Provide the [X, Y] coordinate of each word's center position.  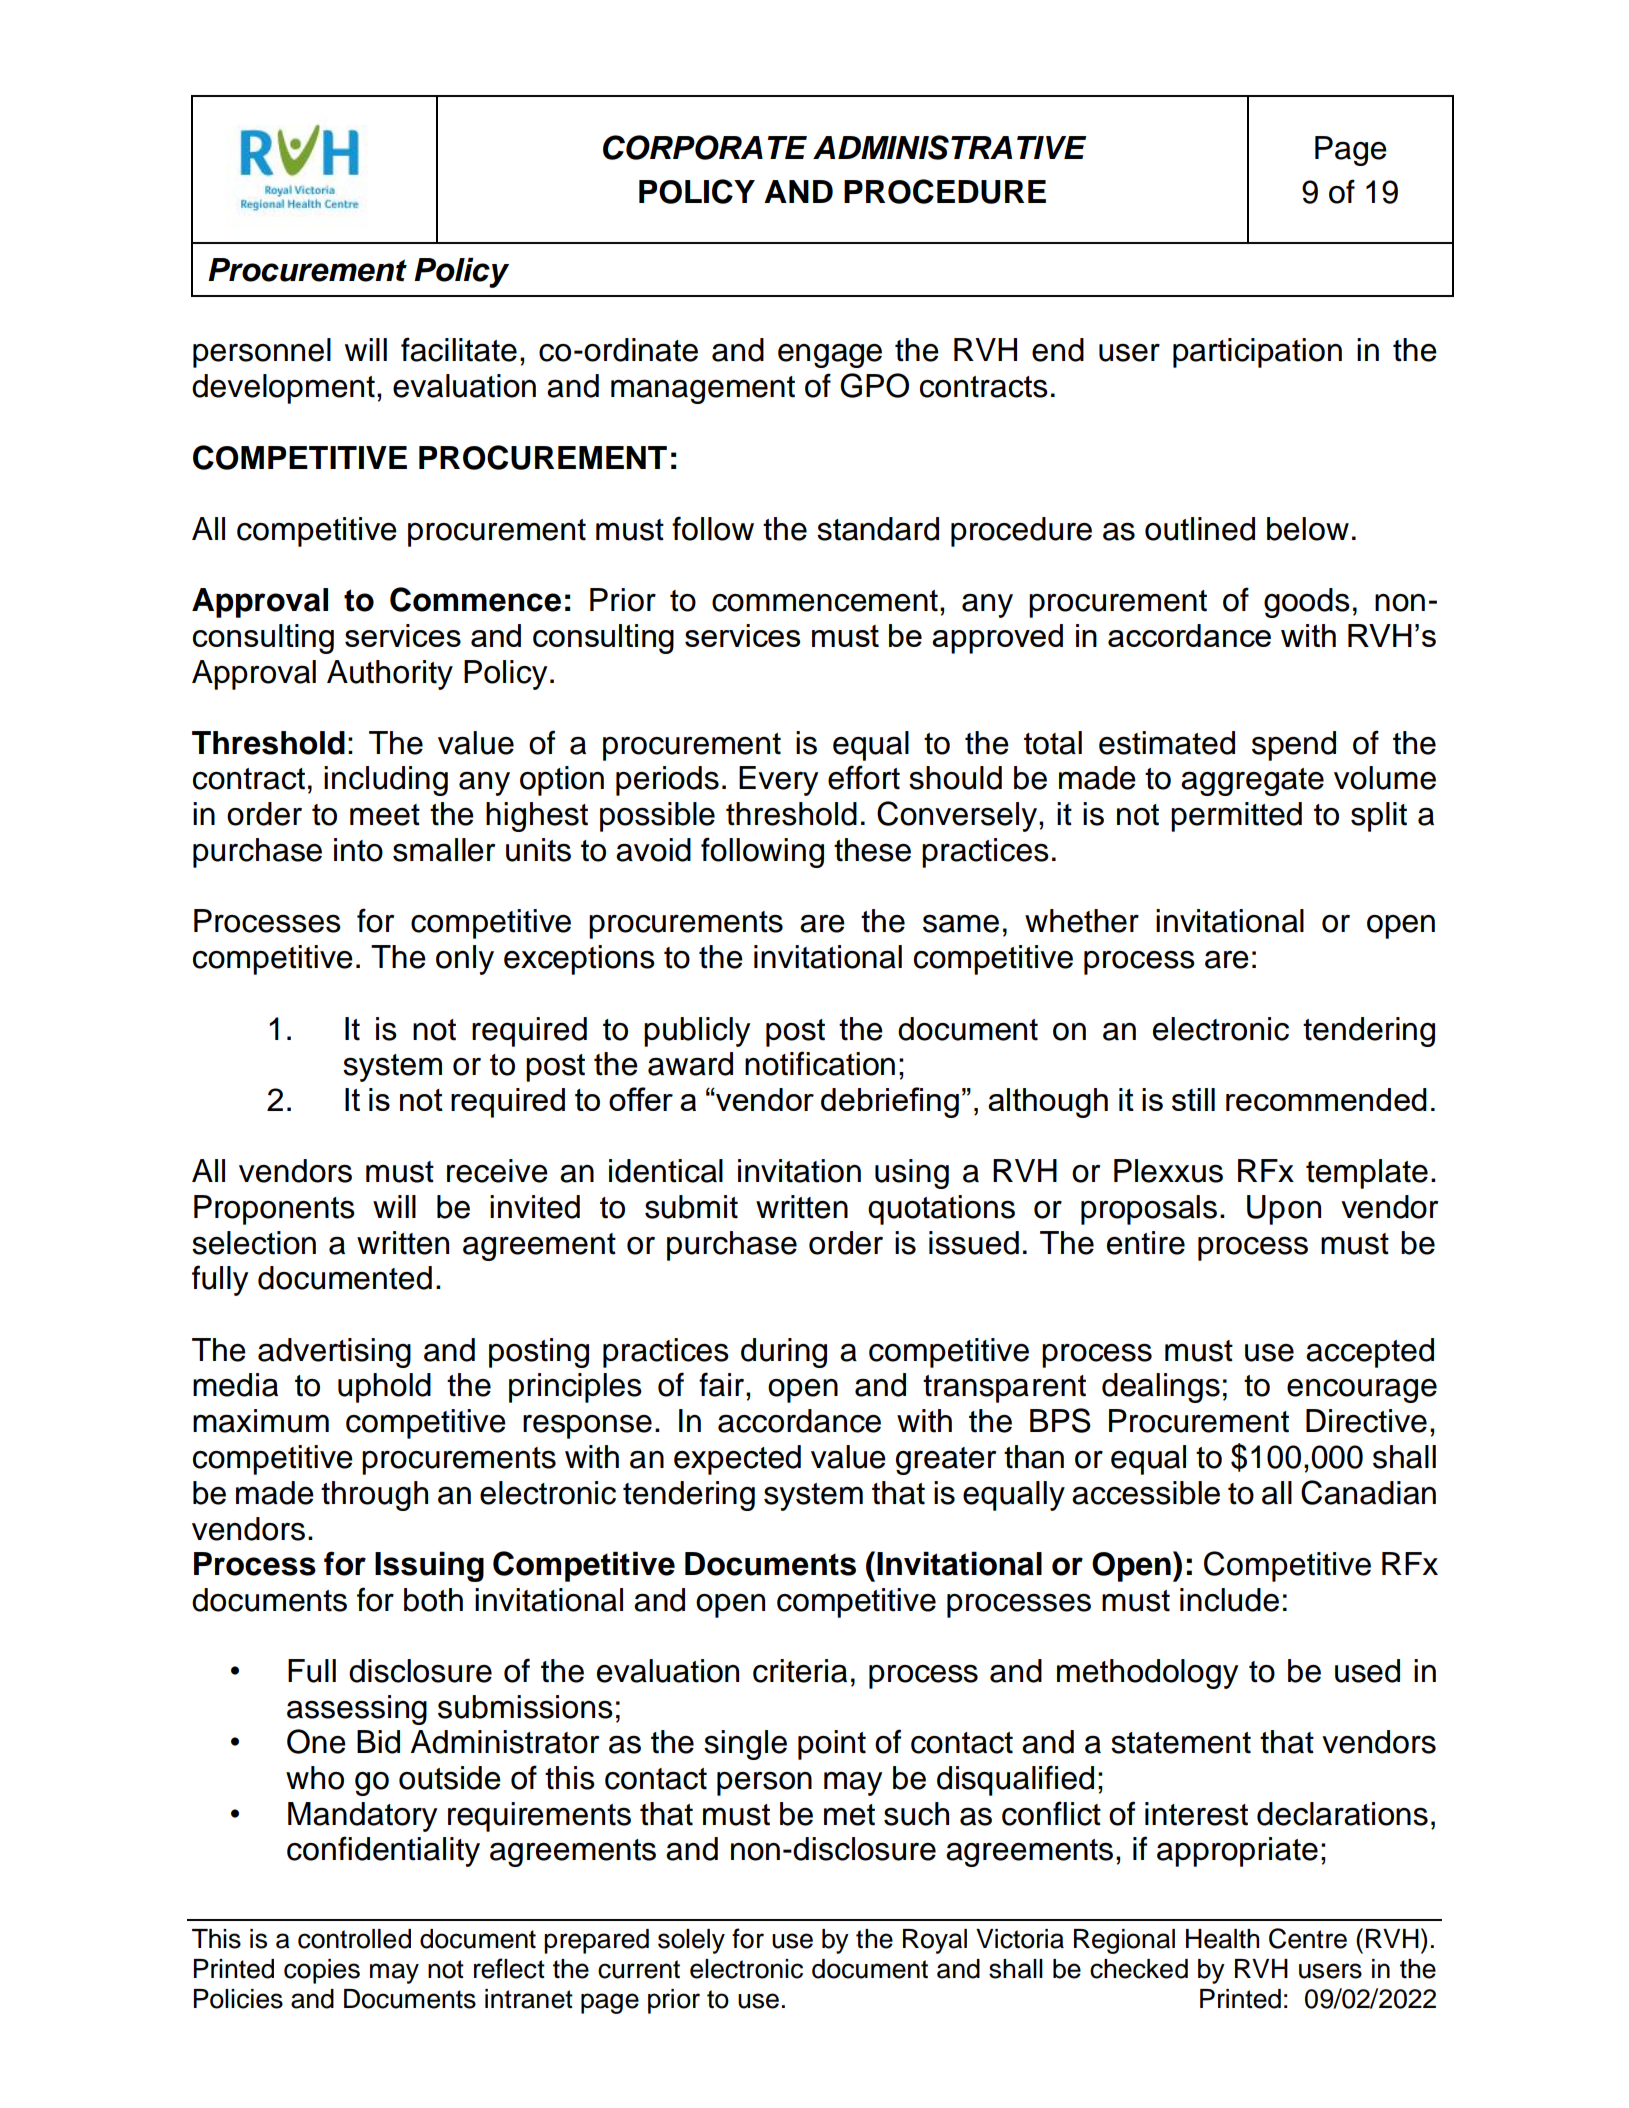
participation [1257, 353]
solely [691, 1941]
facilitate [459, 349]
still [1193, 1099]
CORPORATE [705, 147]
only [465, 960]
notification [820, 1063]
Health [1222, 1939]
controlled [354, 1939]
